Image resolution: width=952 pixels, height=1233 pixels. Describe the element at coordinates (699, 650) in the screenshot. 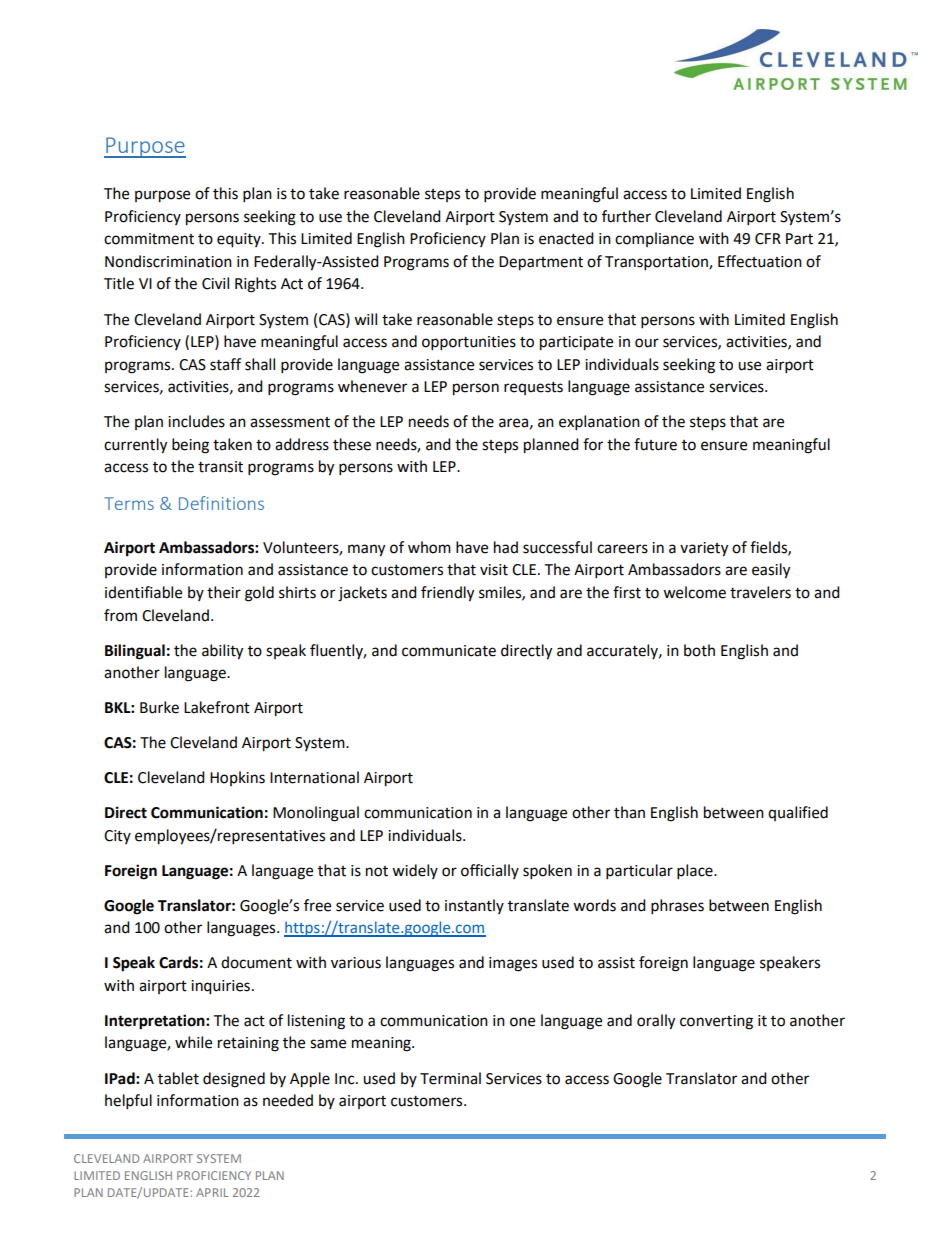

I see `both` at that location.
